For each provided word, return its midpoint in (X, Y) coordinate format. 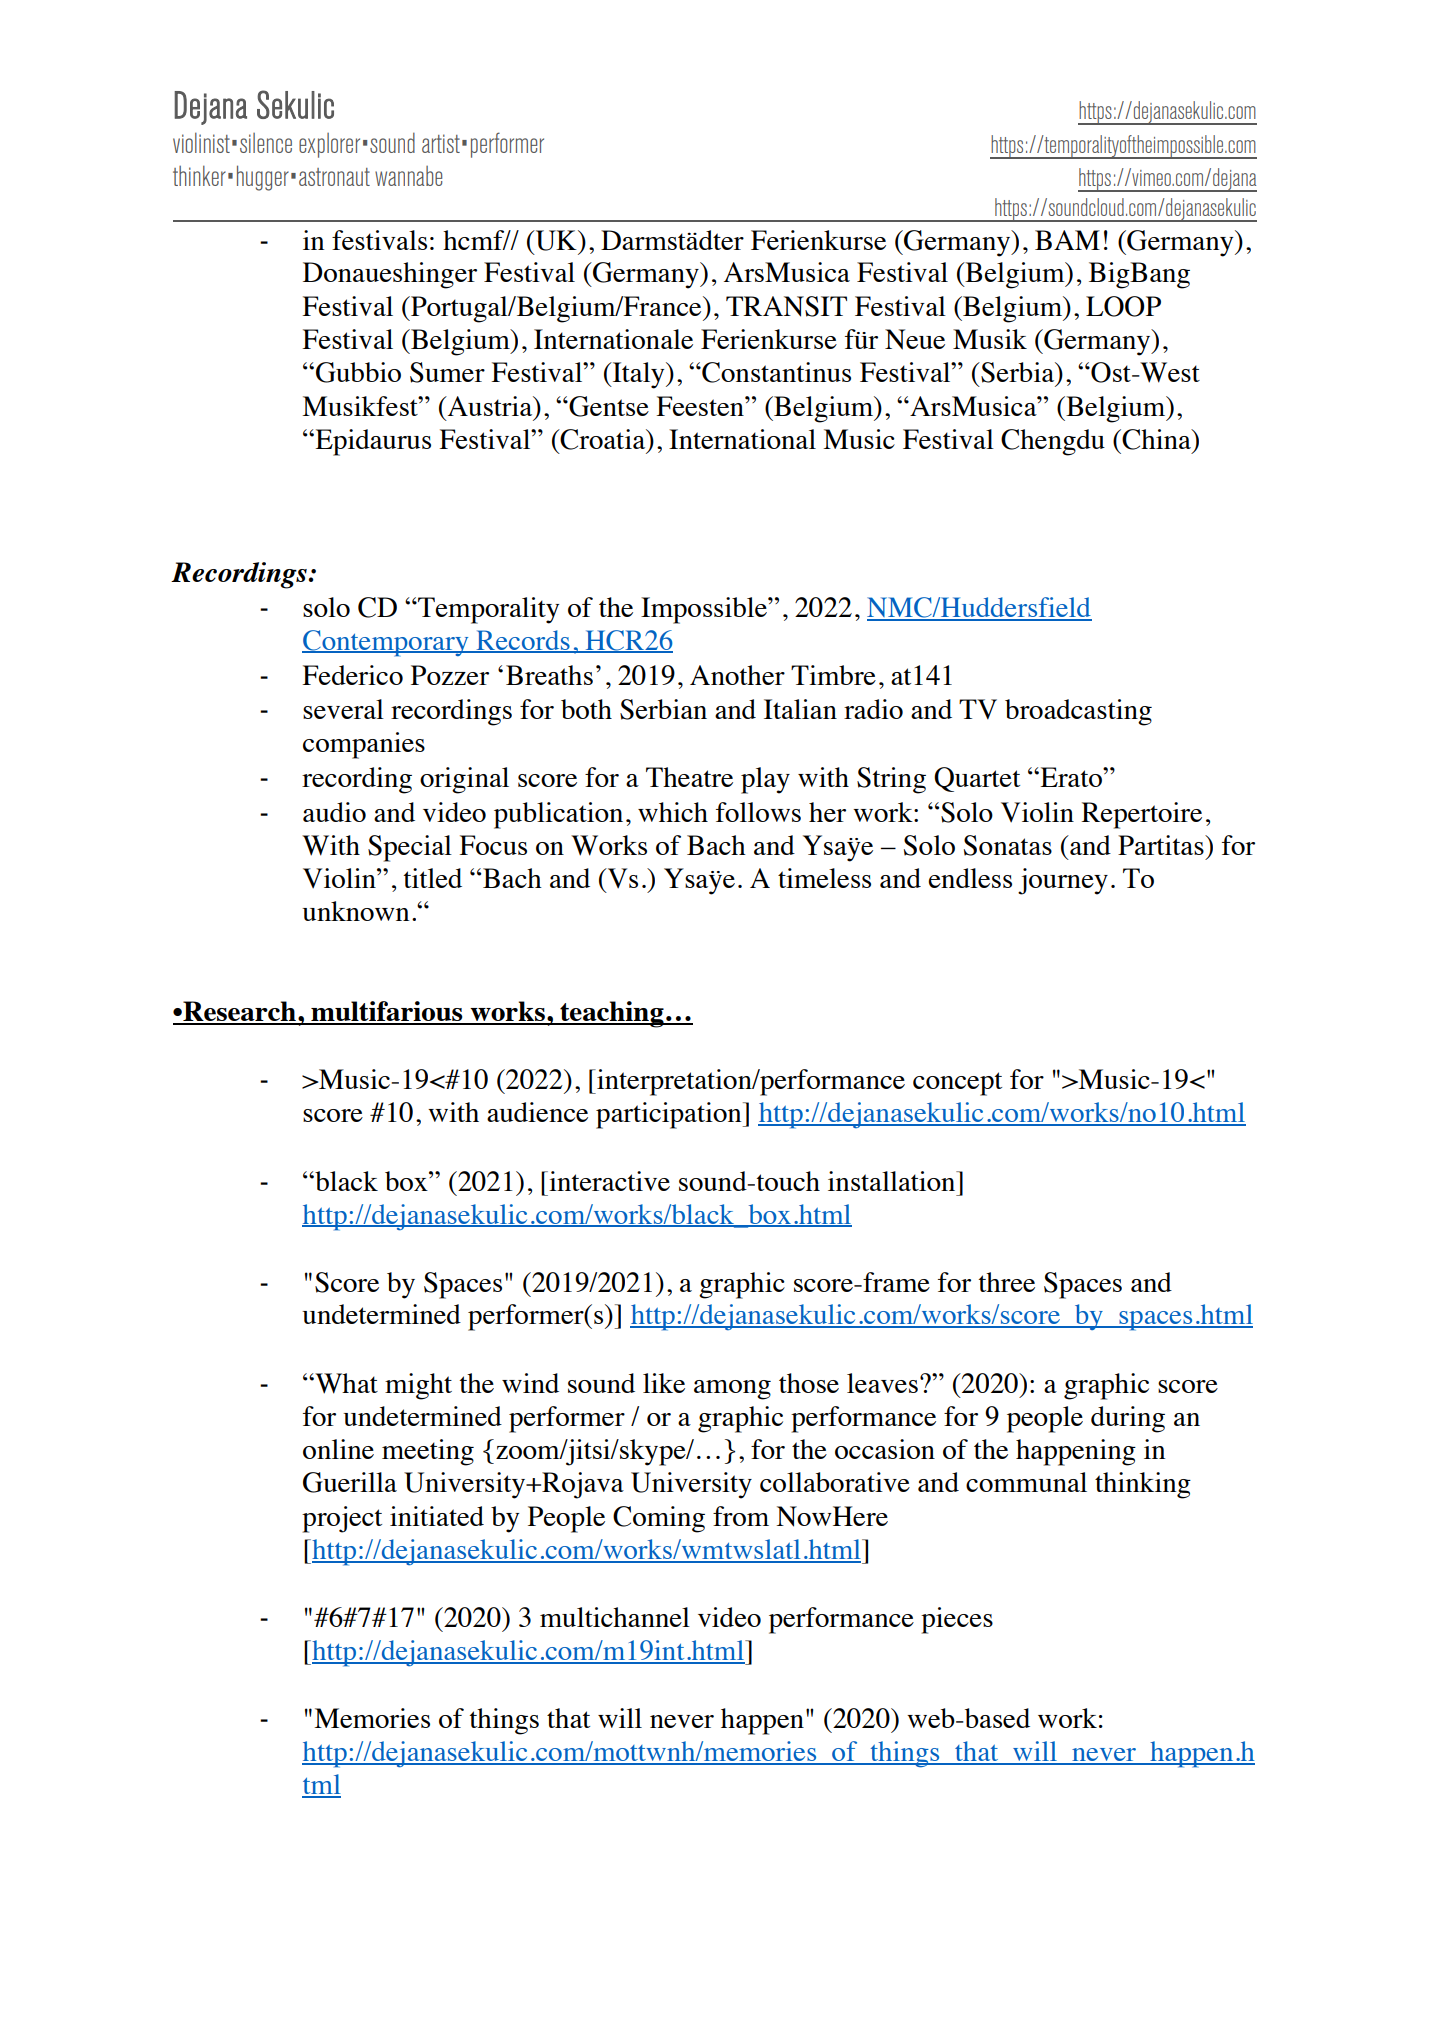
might (418, 1386)
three (1006, 1282)
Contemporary (386, 643)
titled (432, 878)
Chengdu (1053, 442)
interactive (608, 1181)
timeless (824, 878)
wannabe (408, 176)
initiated (437, 1516)
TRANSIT (786, 306)
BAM (1067, 240)
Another (737, 675)
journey (1063, 881)
